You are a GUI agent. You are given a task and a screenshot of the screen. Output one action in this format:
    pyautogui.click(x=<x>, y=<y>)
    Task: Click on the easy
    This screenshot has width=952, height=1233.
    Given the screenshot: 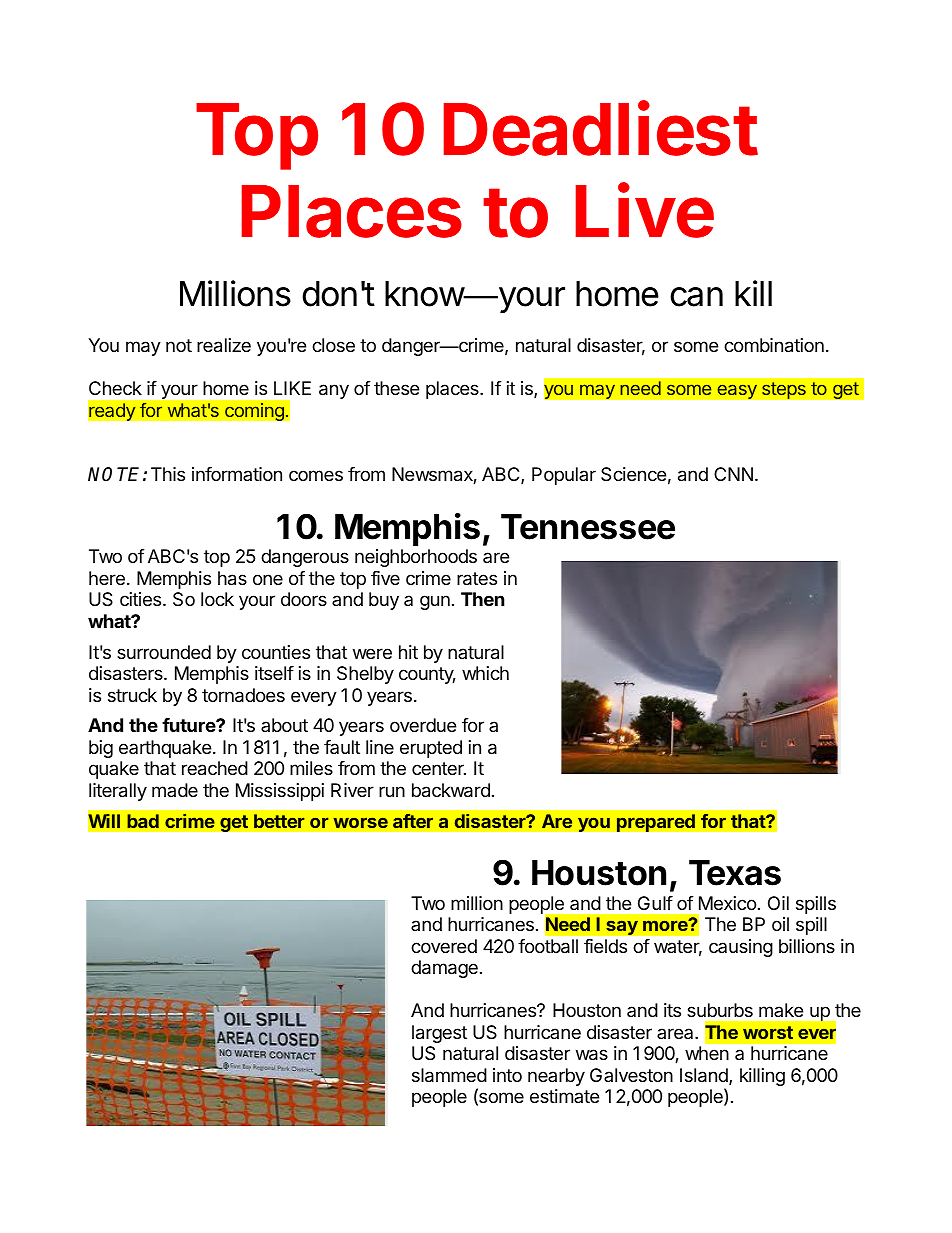 What is the action you would take?
    pyautogui.click(x=737, y=391)
